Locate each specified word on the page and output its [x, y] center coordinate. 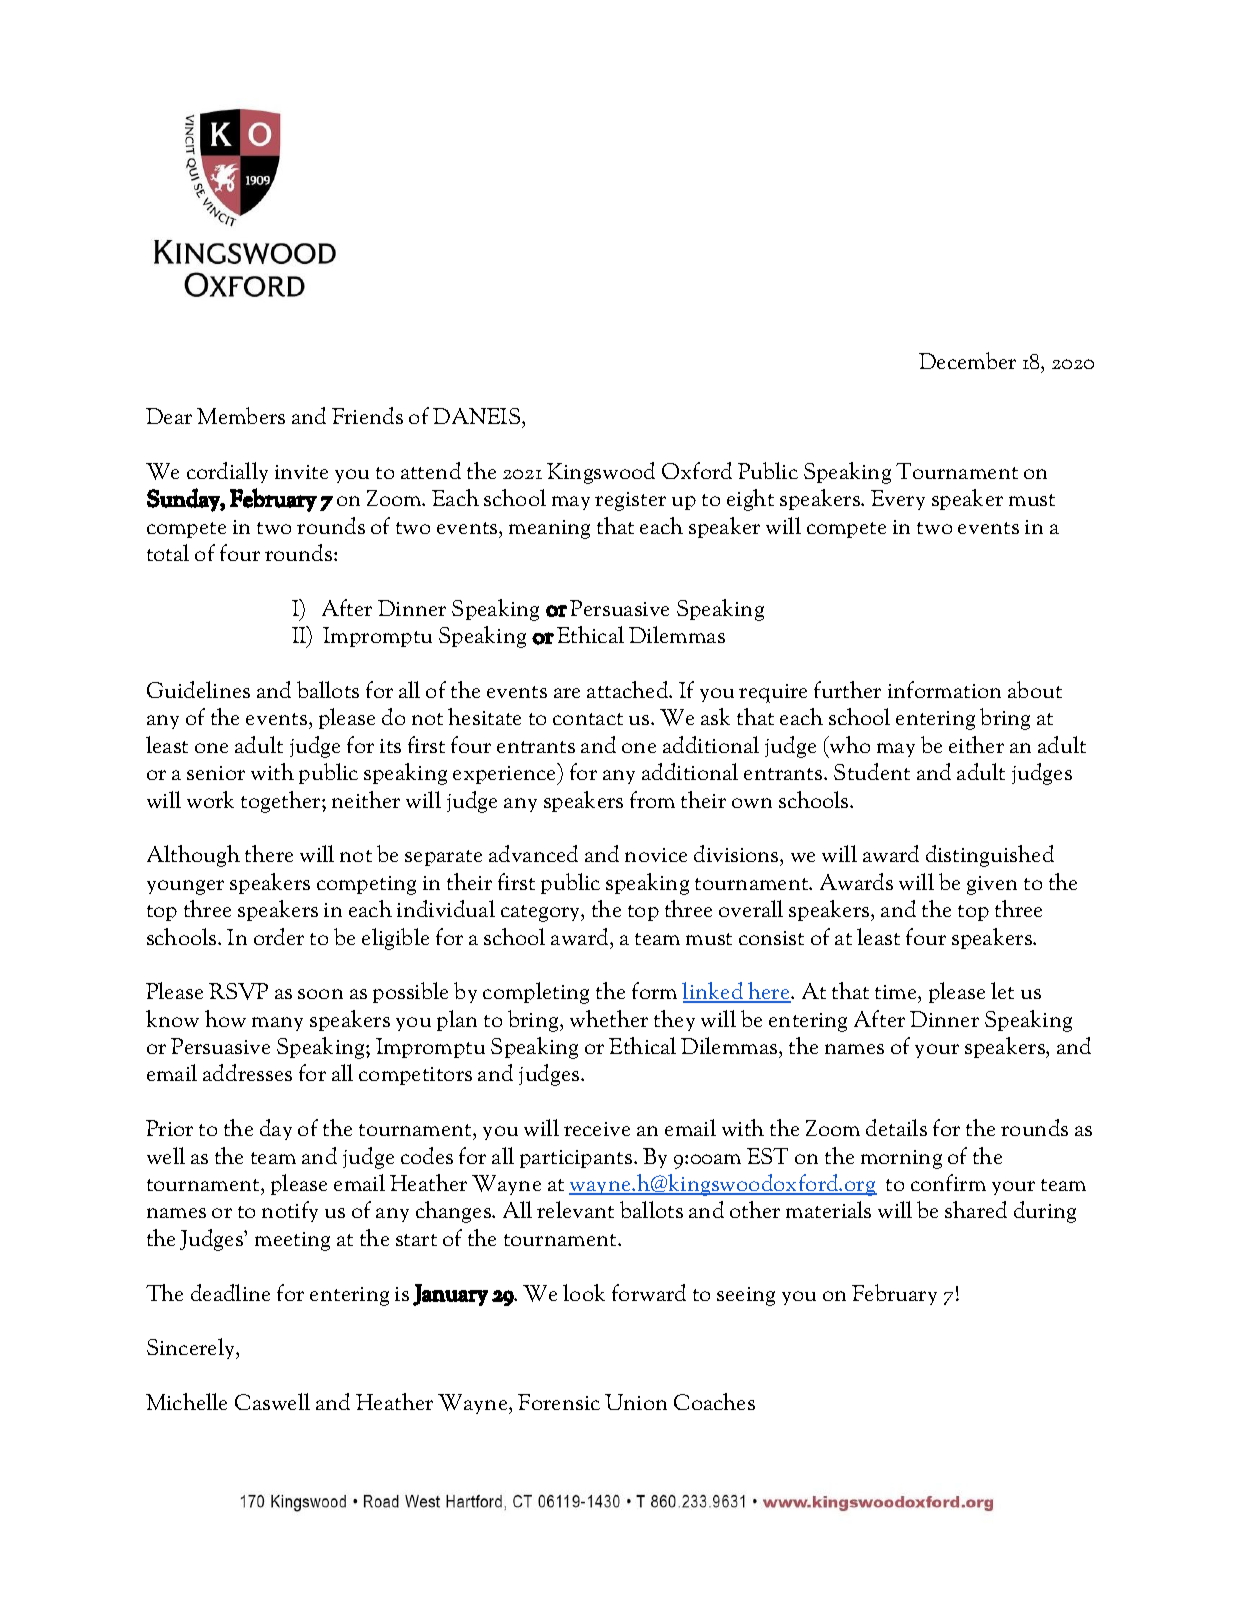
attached [629, 689]
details [896, 1127]
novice [656, 855]
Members [241, 415]
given [992, 885]
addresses [247, 1072]
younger [185, 887]
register [630, 501]
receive [597, 1129]
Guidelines [198, 689]
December [967, 360]
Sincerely [192, 1348]
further [847, 689]
